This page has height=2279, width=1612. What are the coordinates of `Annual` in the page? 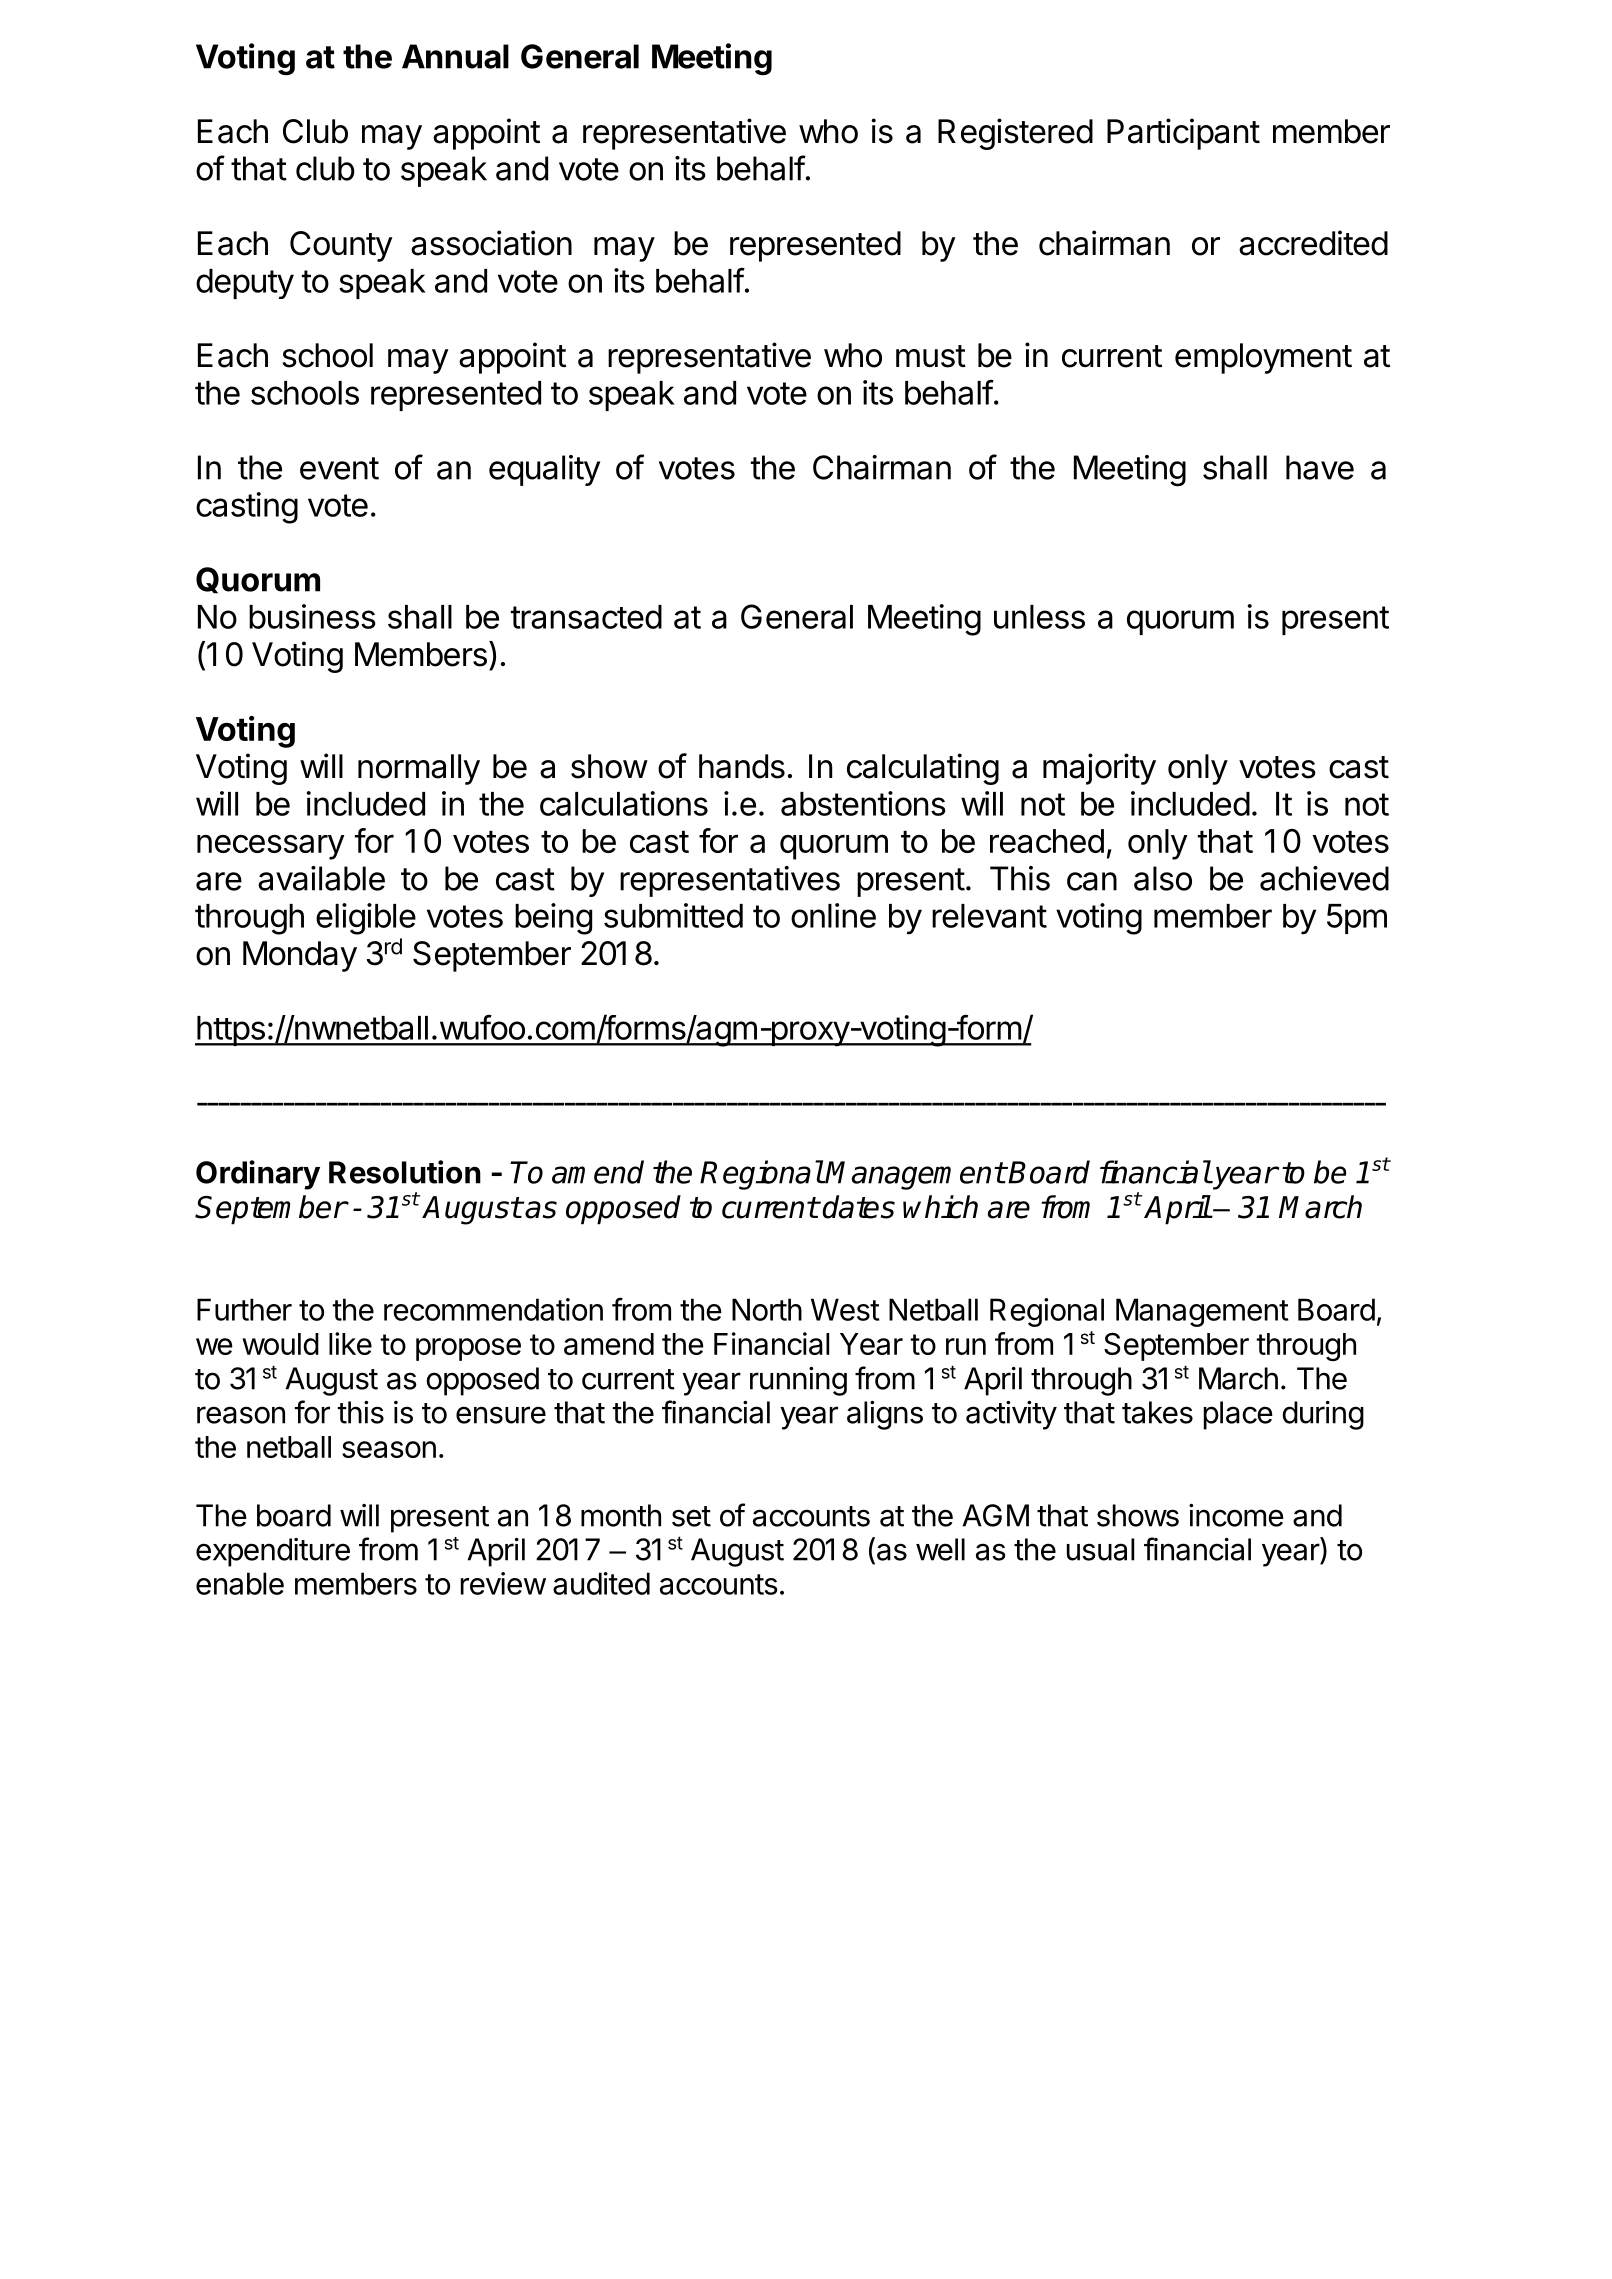 It's located at (455, 56).
